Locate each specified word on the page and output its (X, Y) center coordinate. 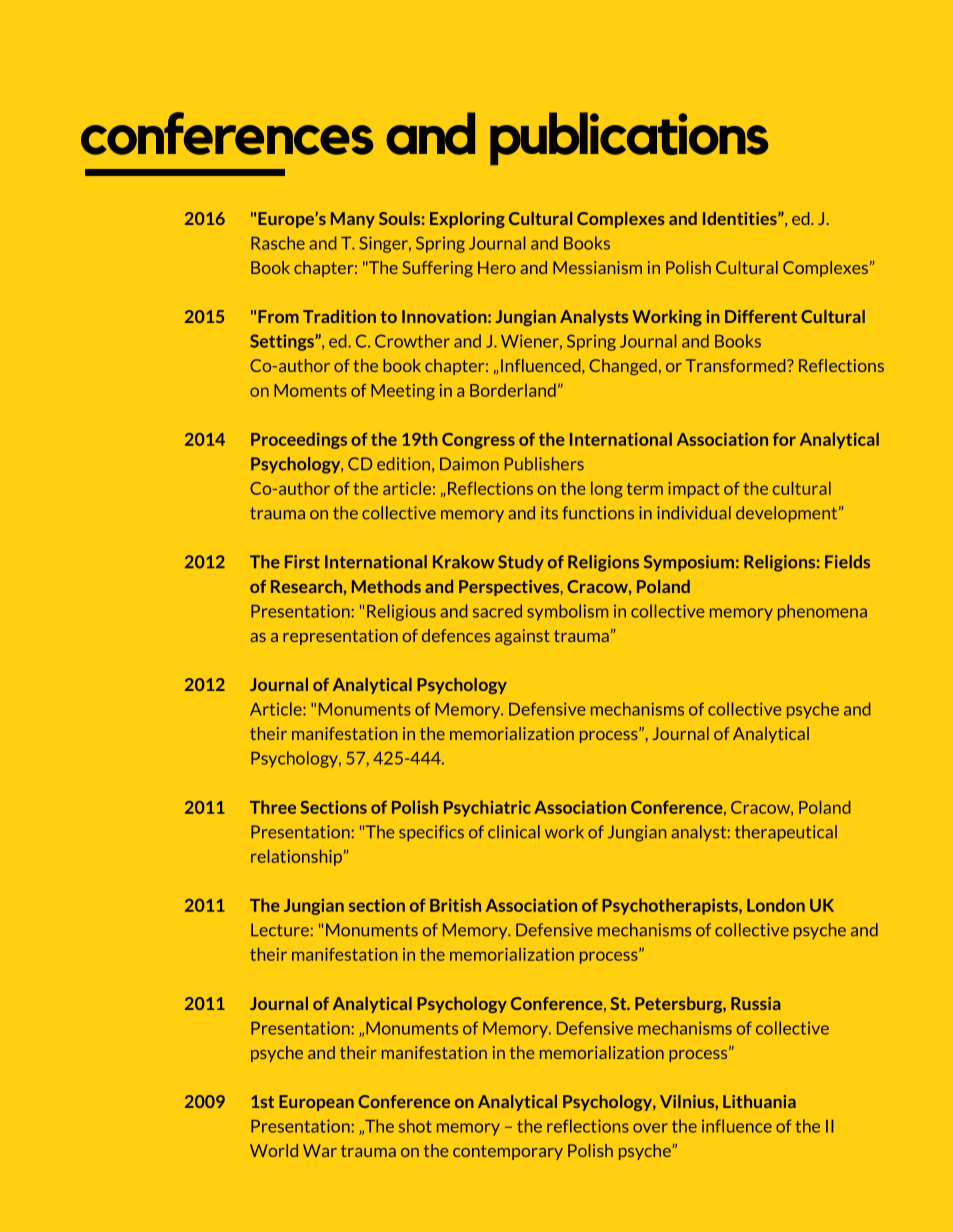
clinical (514, 832)
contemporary (508, 1152)
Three (273, 807)
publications (629, 138)
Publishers (544, 464)
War (320, 1150)
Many (353, 220)
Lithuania (759, 1101)
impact (694, 490)
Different (761, 316)
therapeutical (786, 833)
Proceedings (299, 440)
